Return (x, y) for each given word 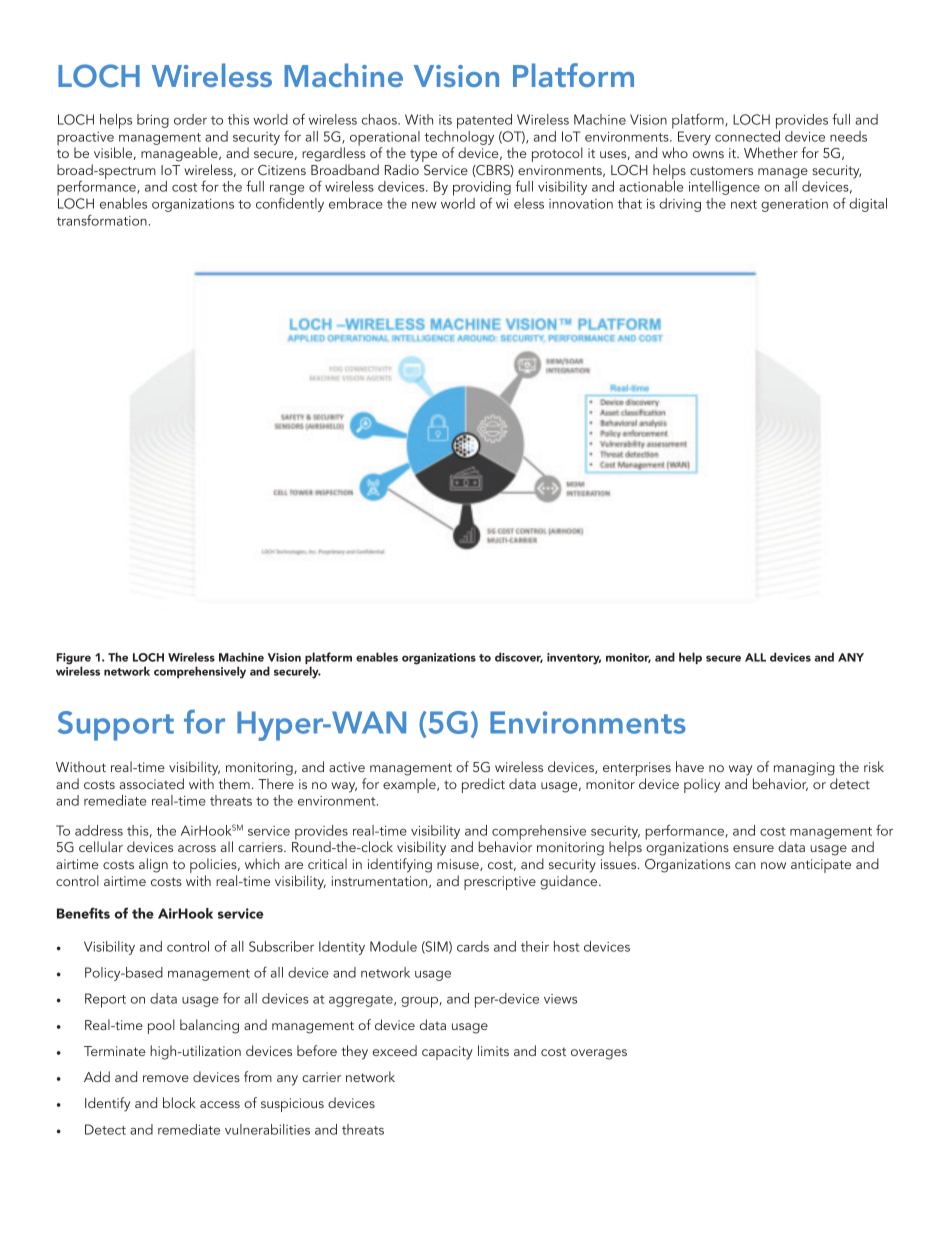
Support (116, 726)
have (690, 766)
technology (459, 136)
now (773, 865)
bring (153, 121)
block (179, 1102)
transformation (102, 220)
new (424, 205)
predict (483, 785)
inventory (574, 659)
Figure (74, 660)
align (153, 865)
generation (794, 205)
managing (804, 769)
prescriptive (500, 883)
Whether (771, 152)
